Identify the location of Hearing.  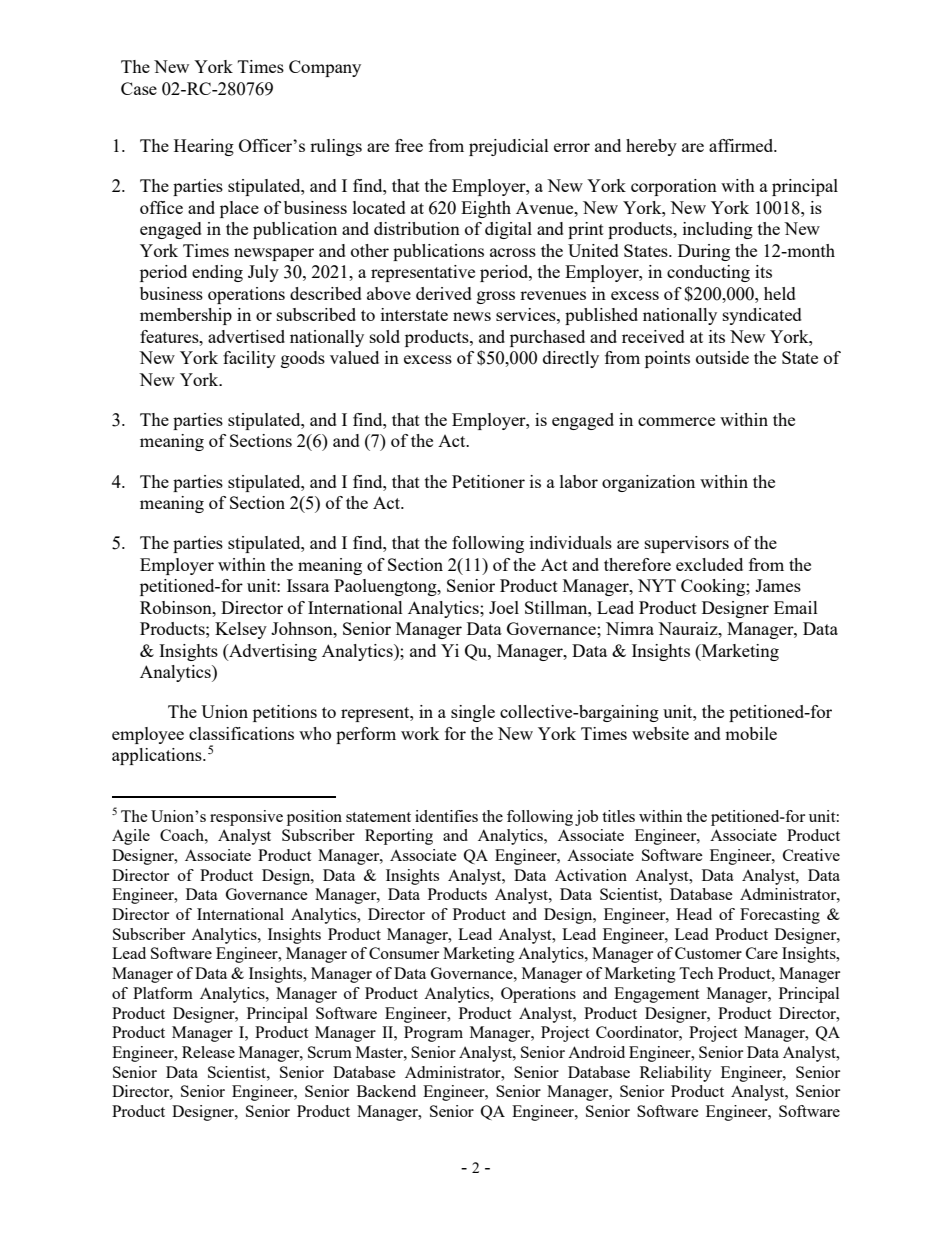
(204, 147).
